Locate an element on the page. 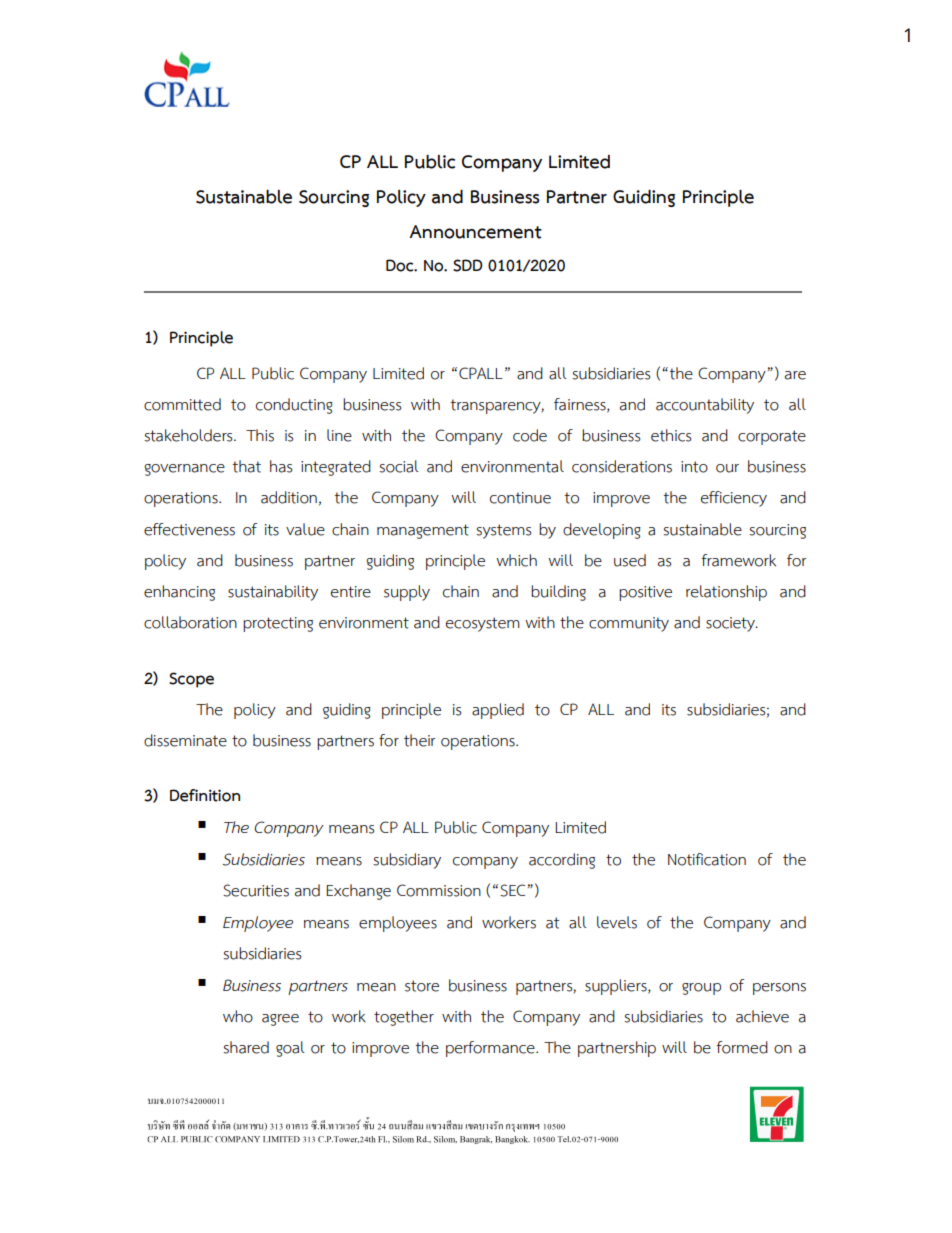 The height and width of the image is (1233, 952). Announcement is located at coordinates (475, 232).
